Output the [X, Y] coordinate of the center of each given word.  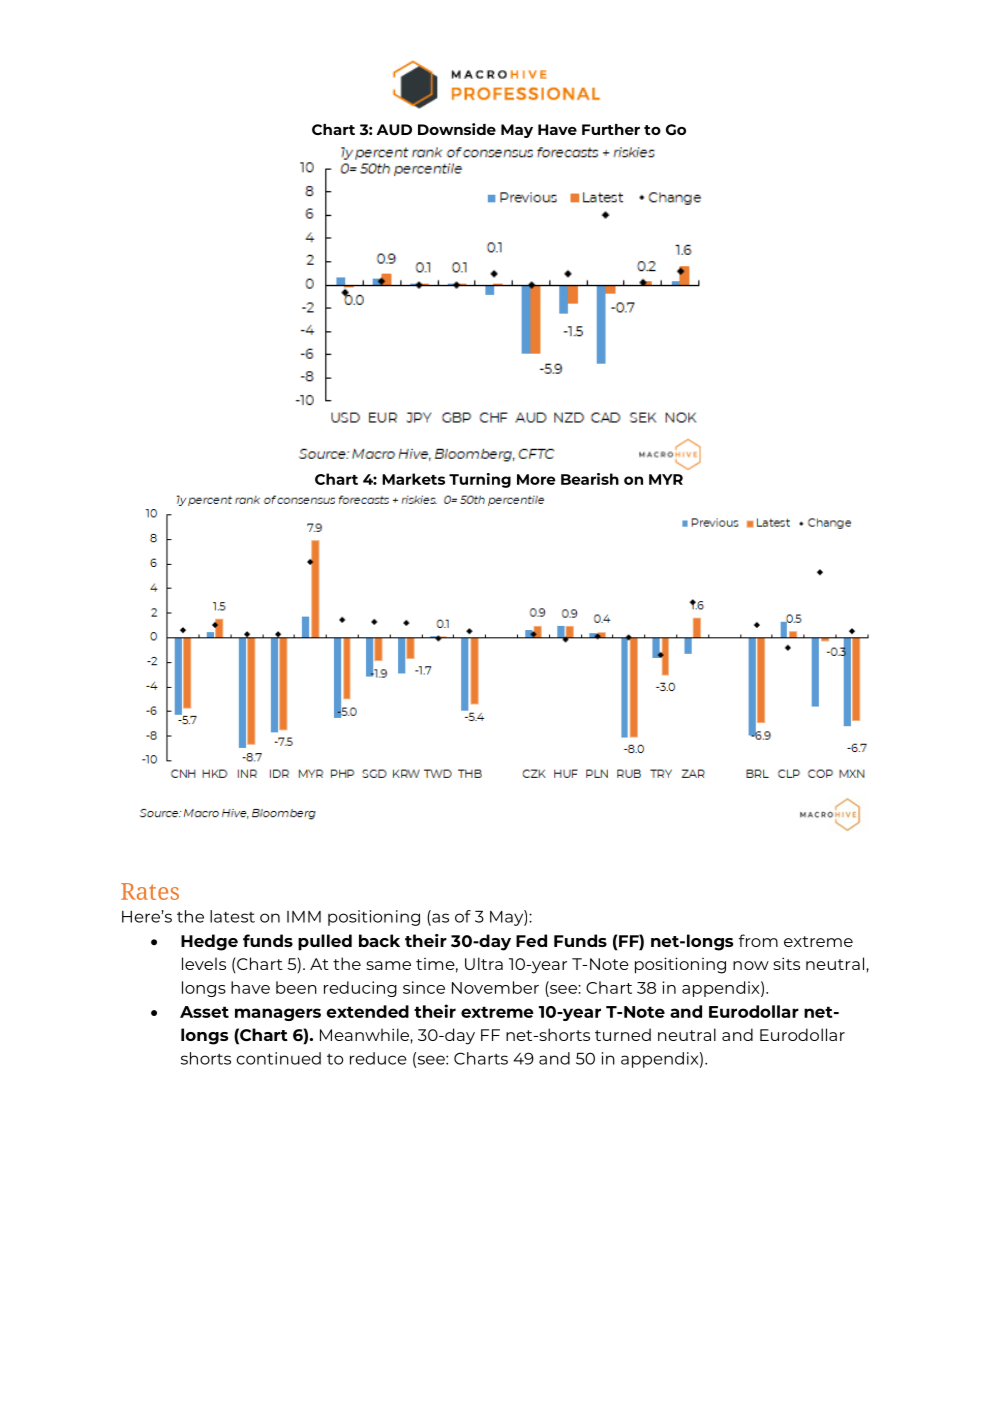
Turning [480, 480]
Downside [457, 129]
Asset [204, 1012]
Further [611, 129]
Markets [413, 479]
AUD [394, 129]
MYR [666, 479]
